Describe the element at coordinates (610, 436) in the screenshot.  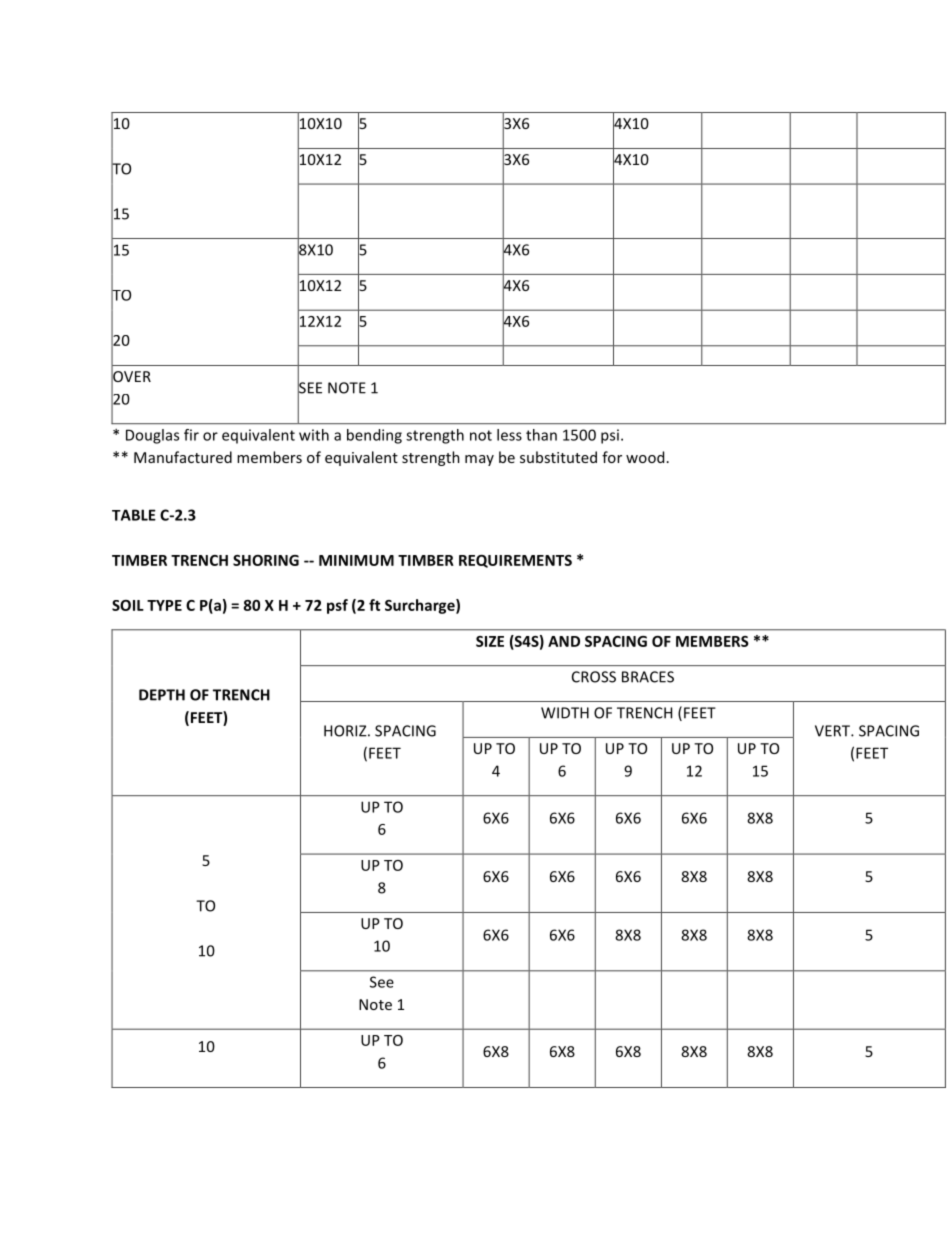
I see `psi` at that location.
